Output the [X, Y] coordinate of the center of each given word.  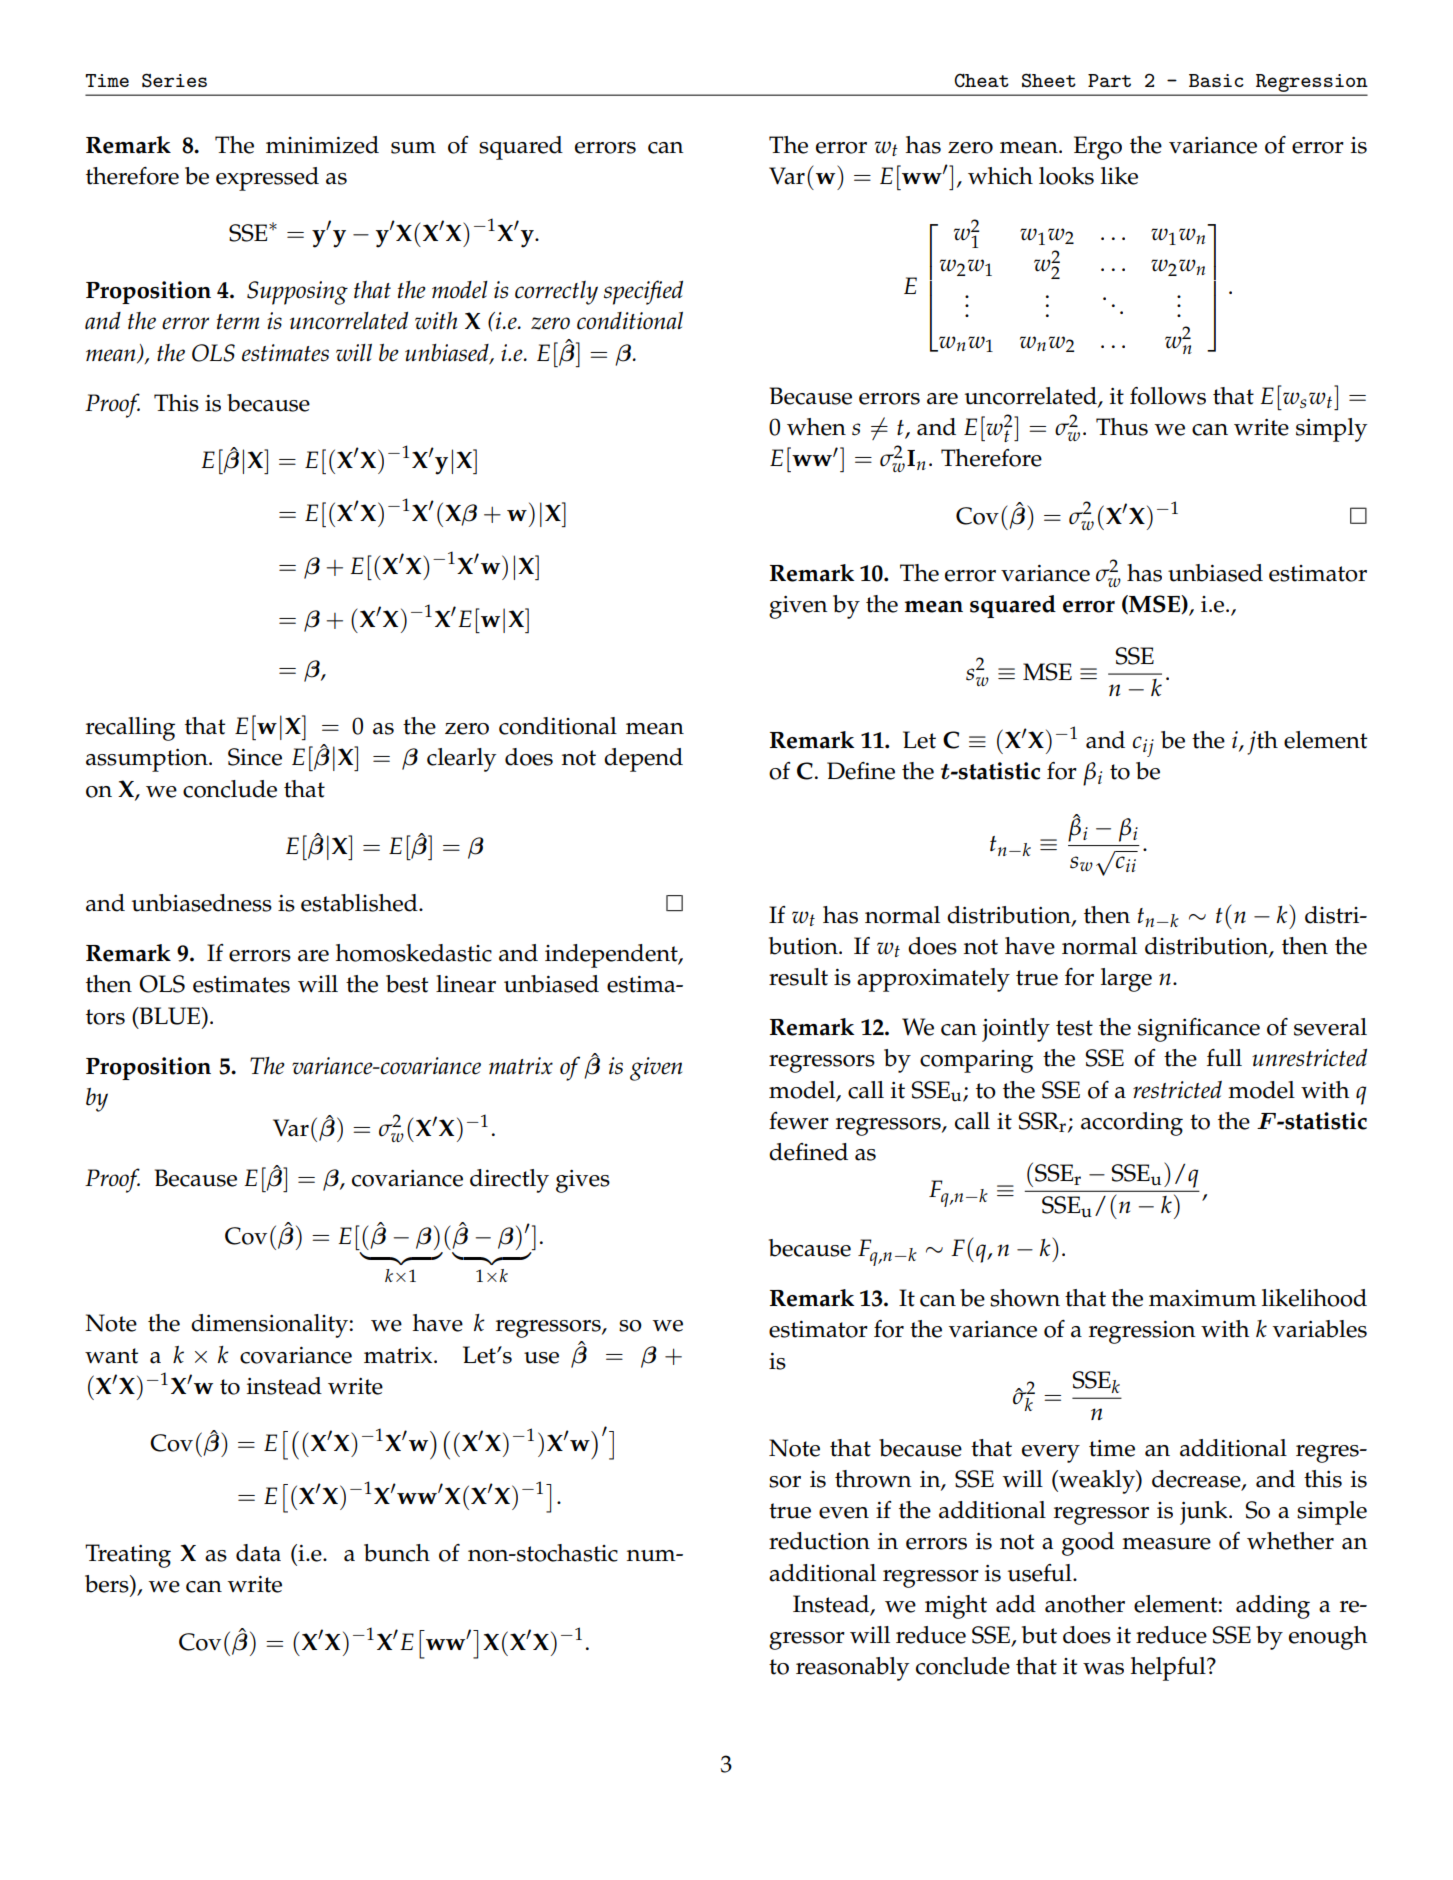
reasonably [853, 1669]
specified [643, 292]
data [258, 1553]
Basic [1216, 80]
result [798, 977]
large [1126, 980]
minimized [322, 145]
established [360, 903]
